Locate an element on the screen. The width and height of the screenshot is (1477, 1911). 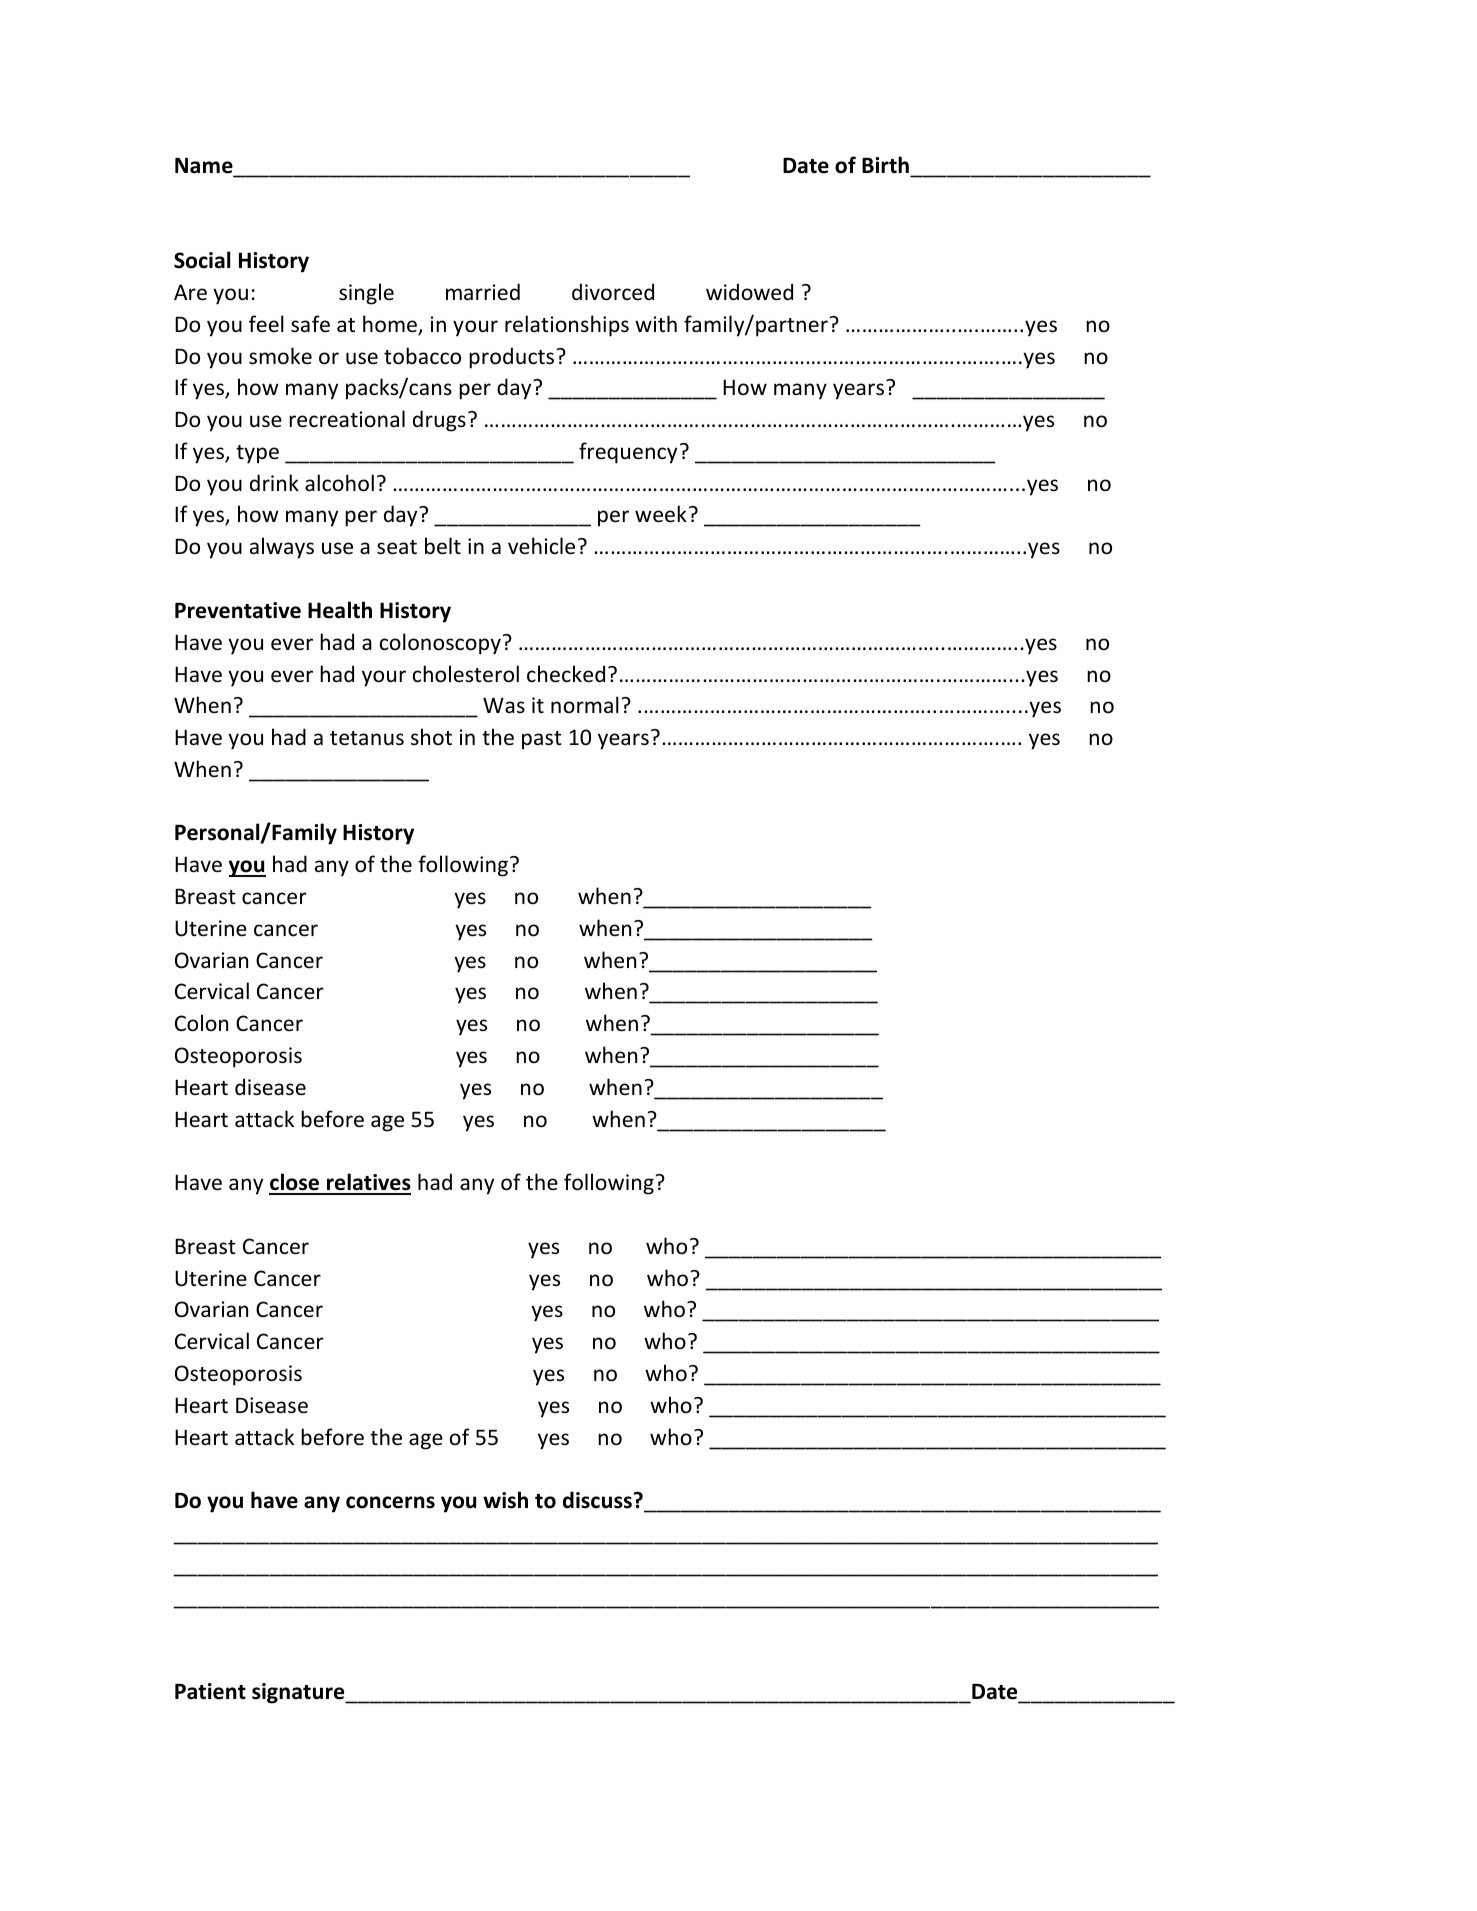
Patient is located at coordinates (210, 1691).
